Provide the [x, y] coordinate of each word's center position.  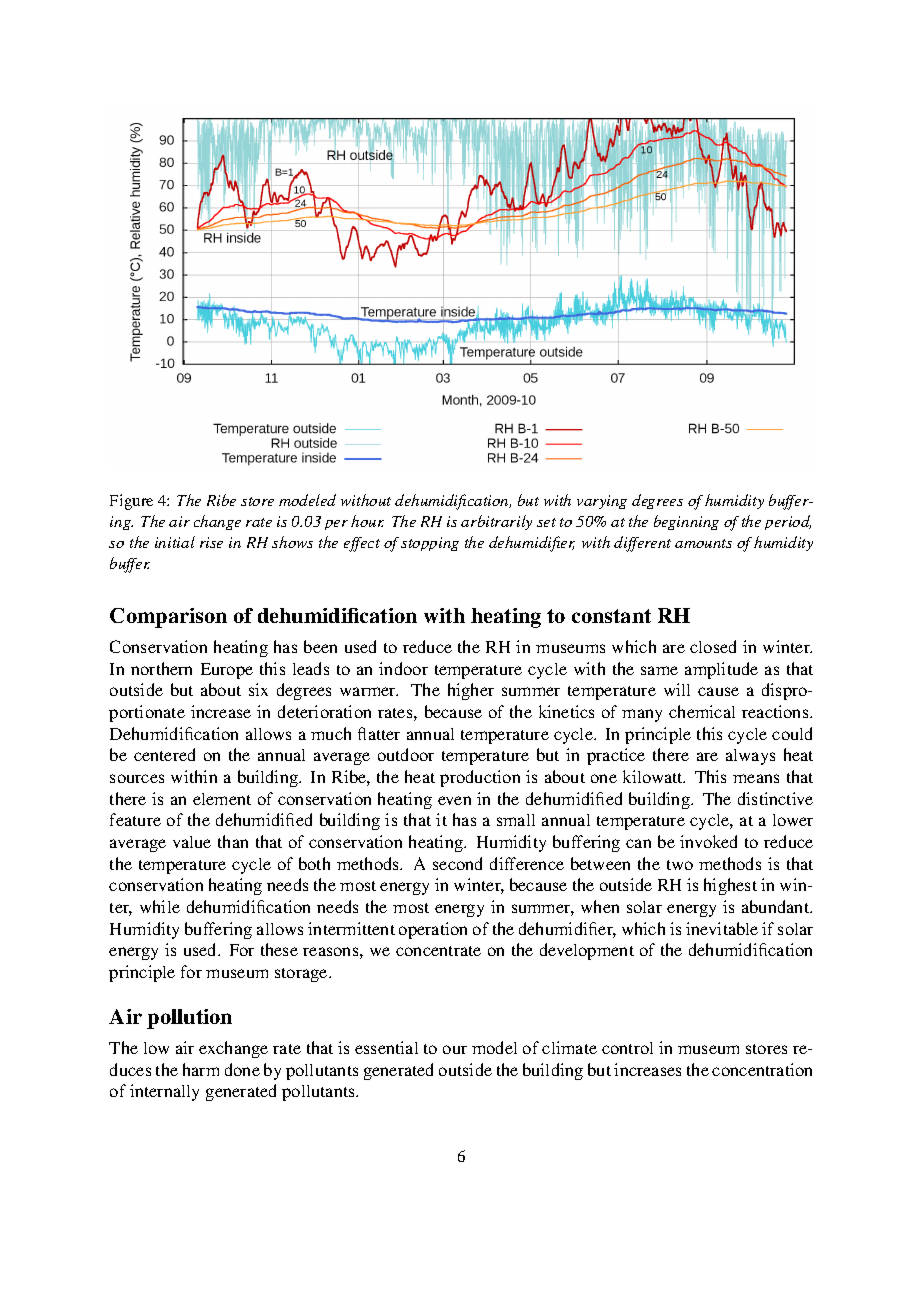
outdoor [406, 754]
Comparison [168, 618]
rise [211, 542]
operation [433, 930]
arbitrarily [496, 522]
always [750, 757]
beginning [686, 522]
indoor [403, 668]
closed [713, 646]
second [457, 863]
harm [201, 1069]
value [192, 842]
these [279, 949]
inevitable [722, 928]
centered [164, 754]
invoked [708, 841]
